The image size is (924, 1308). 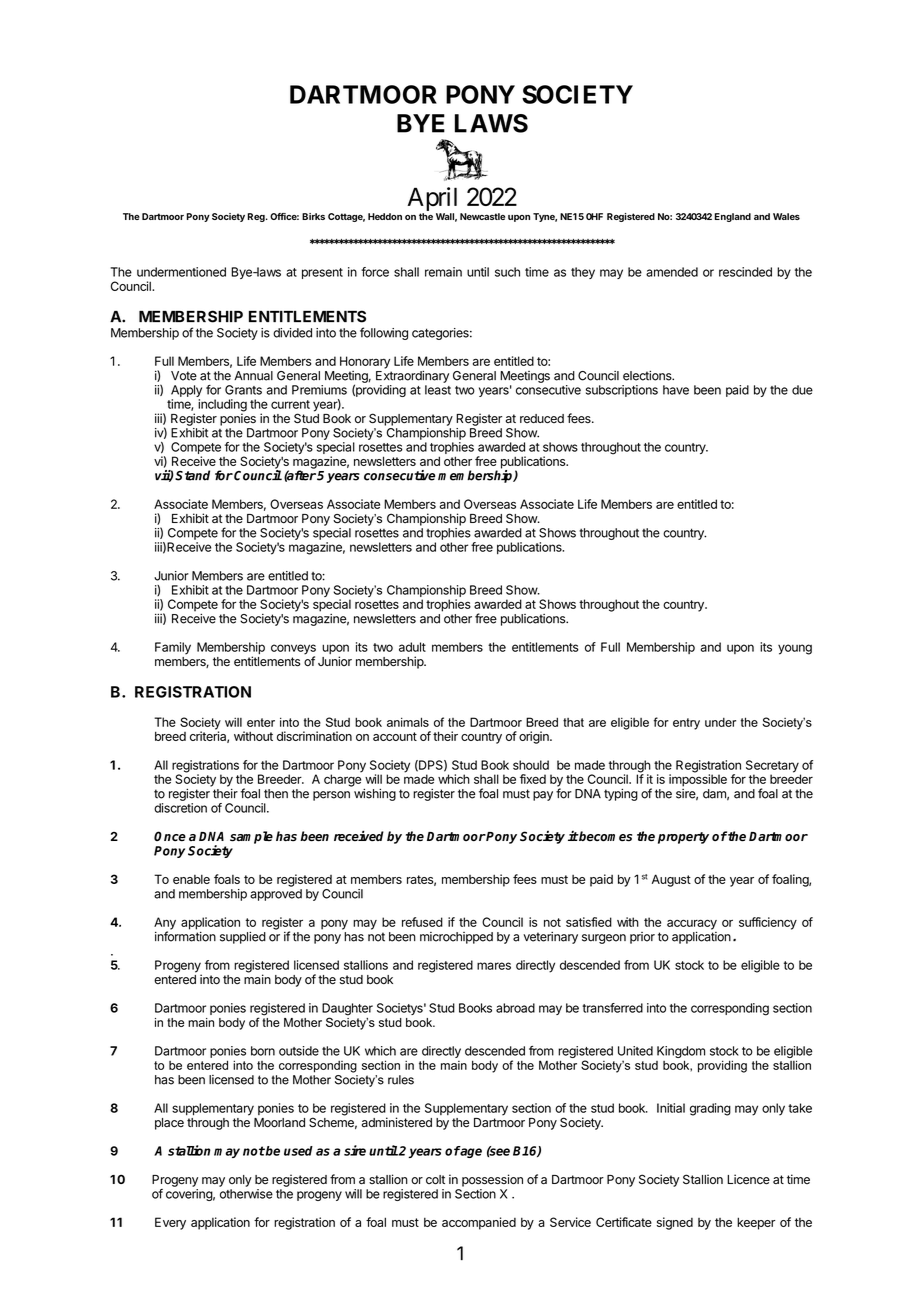 I want to click on Every, so click(x=170, y=1223).
